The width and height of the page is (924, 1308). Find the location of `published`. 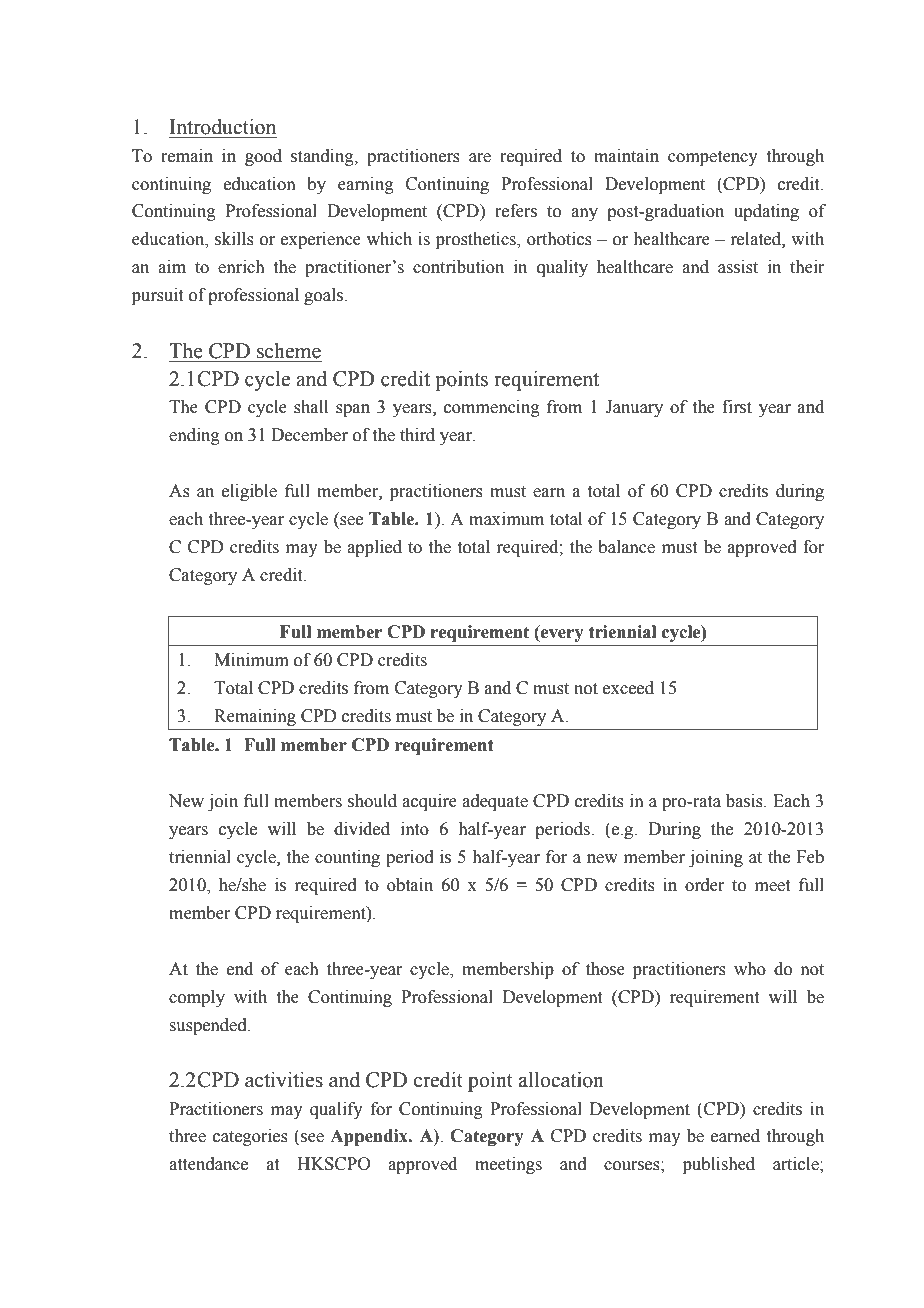

published is located at coordinates (719, 1165).
